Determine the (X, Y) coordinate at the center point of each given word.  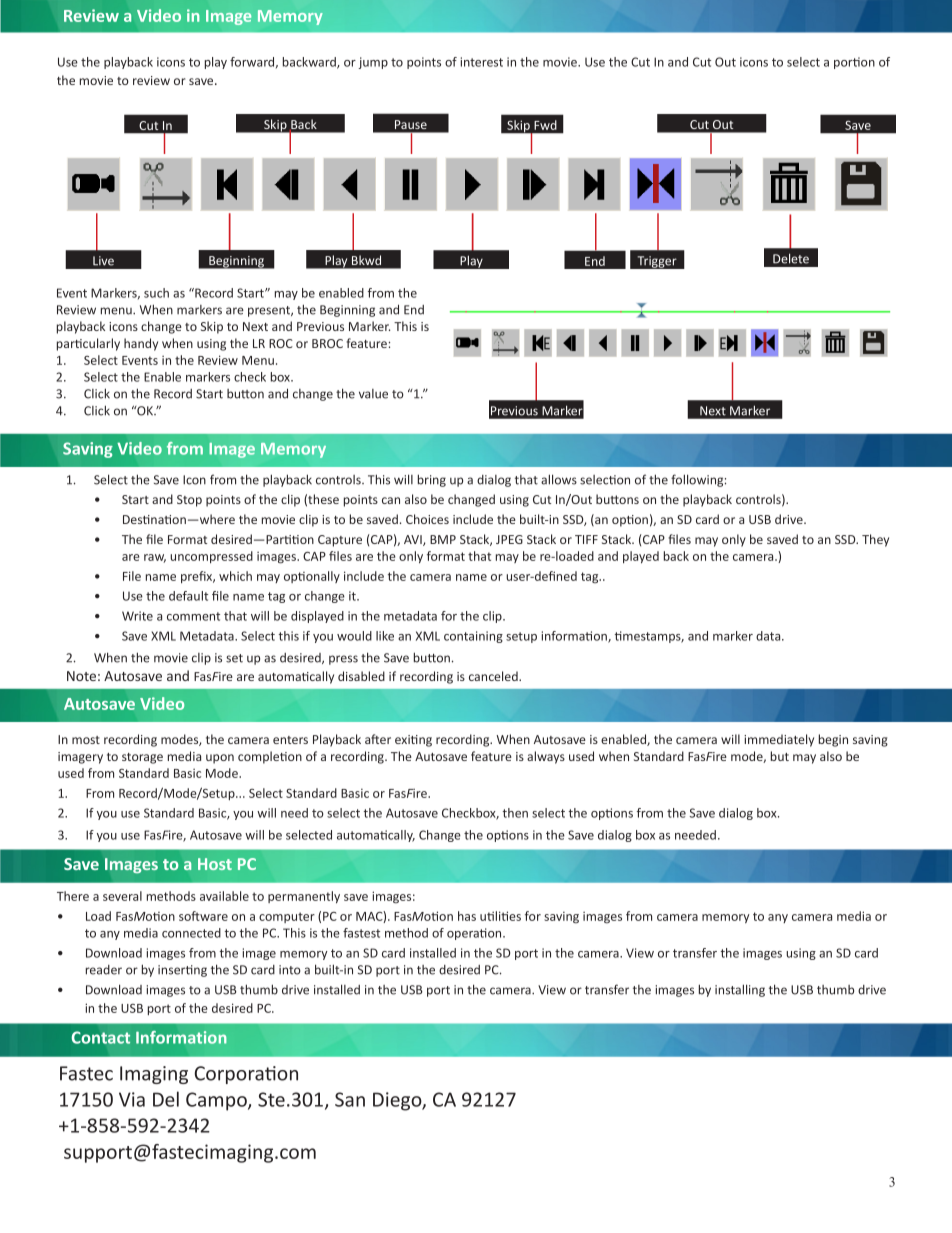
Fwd (545, 125)
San (350, 1099)
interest (482, 62)
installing (740, 990)
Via (132, 1099)
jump (373, 63)
